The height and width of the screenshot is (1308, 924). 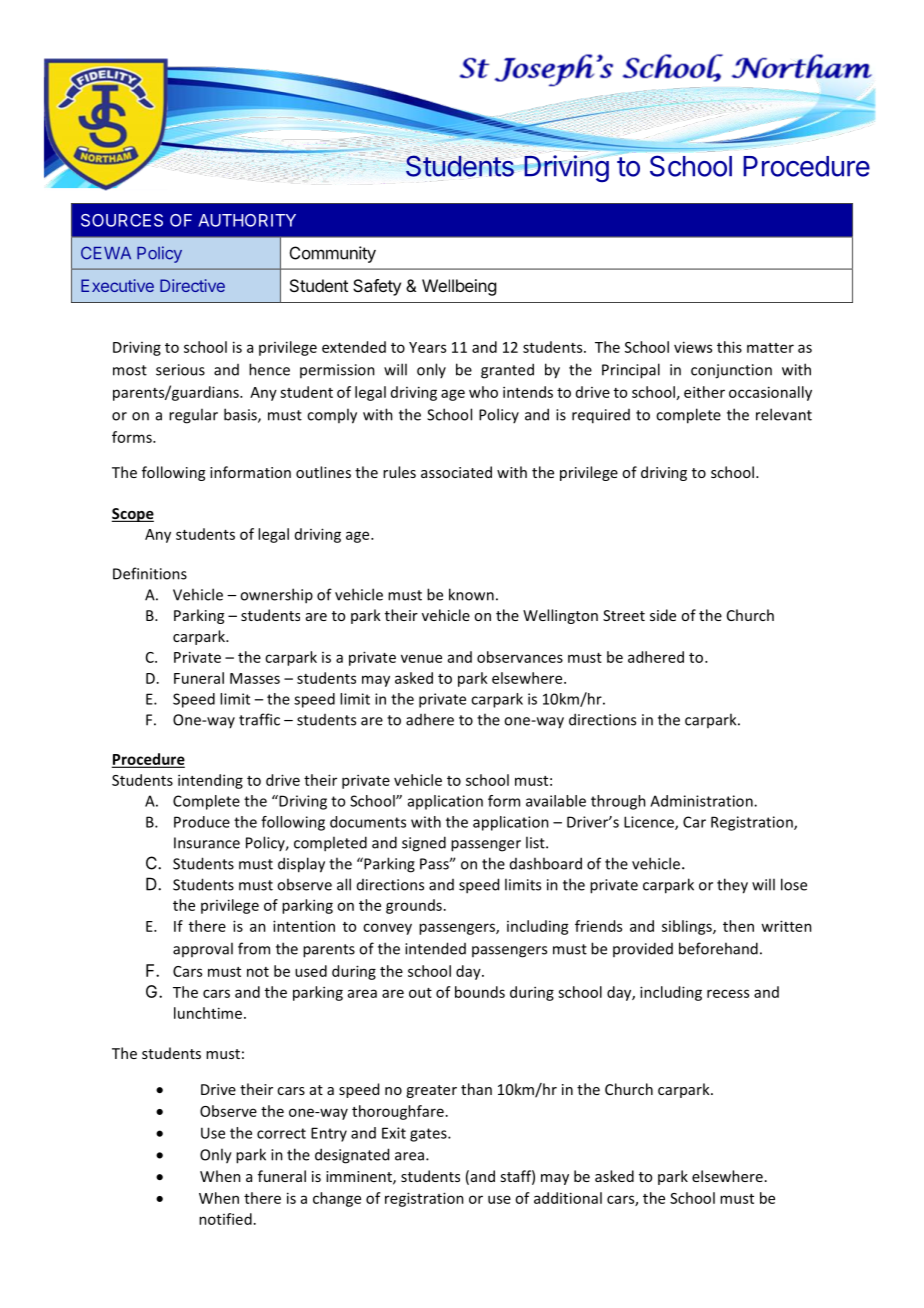 What do you see at coordinates (421, 658) in the screenshot?
I see `venue` at bounding box center [421, 658].
